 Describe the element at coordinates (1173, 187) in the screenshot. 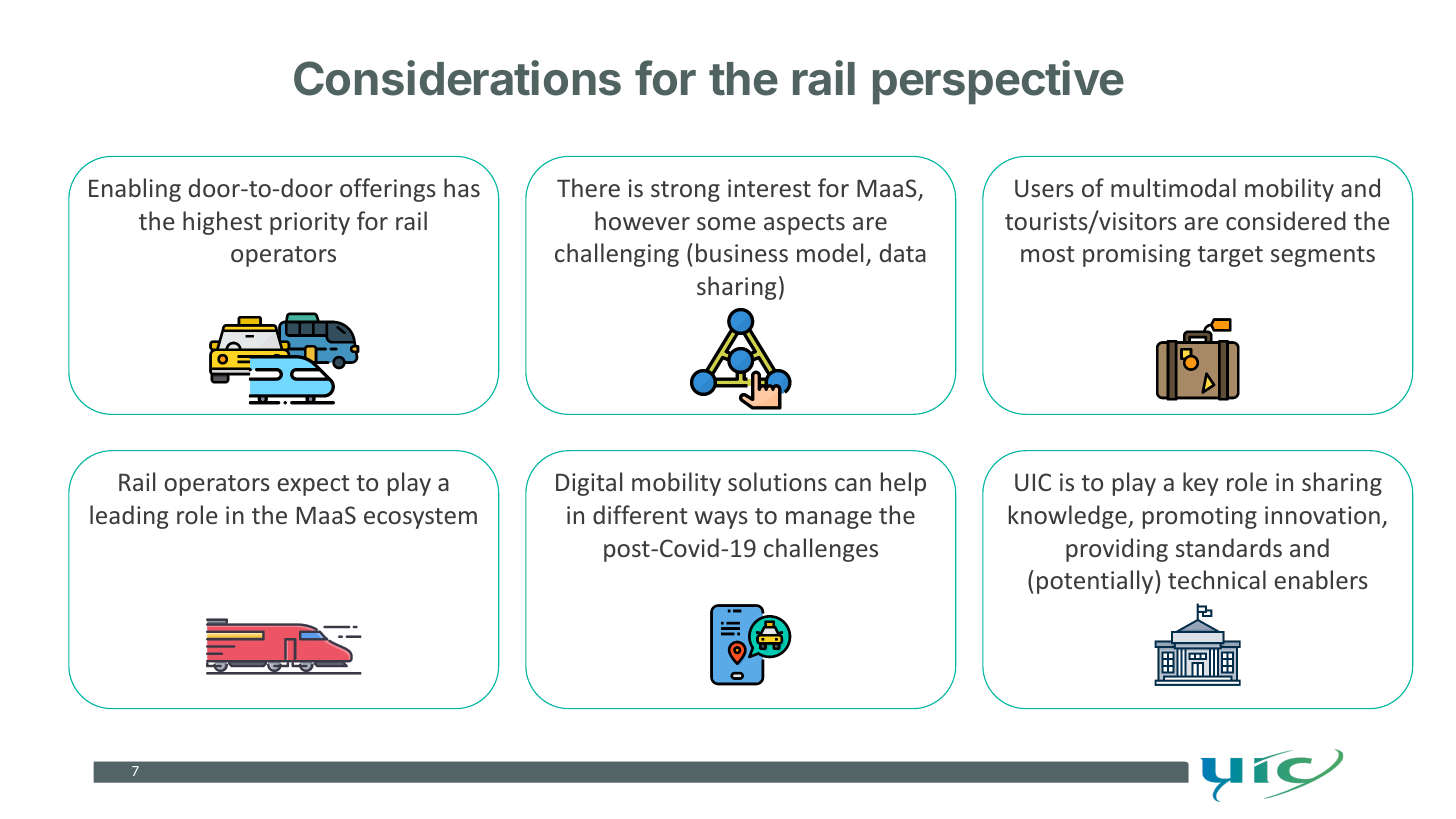

I see `multimodal` at that location.
